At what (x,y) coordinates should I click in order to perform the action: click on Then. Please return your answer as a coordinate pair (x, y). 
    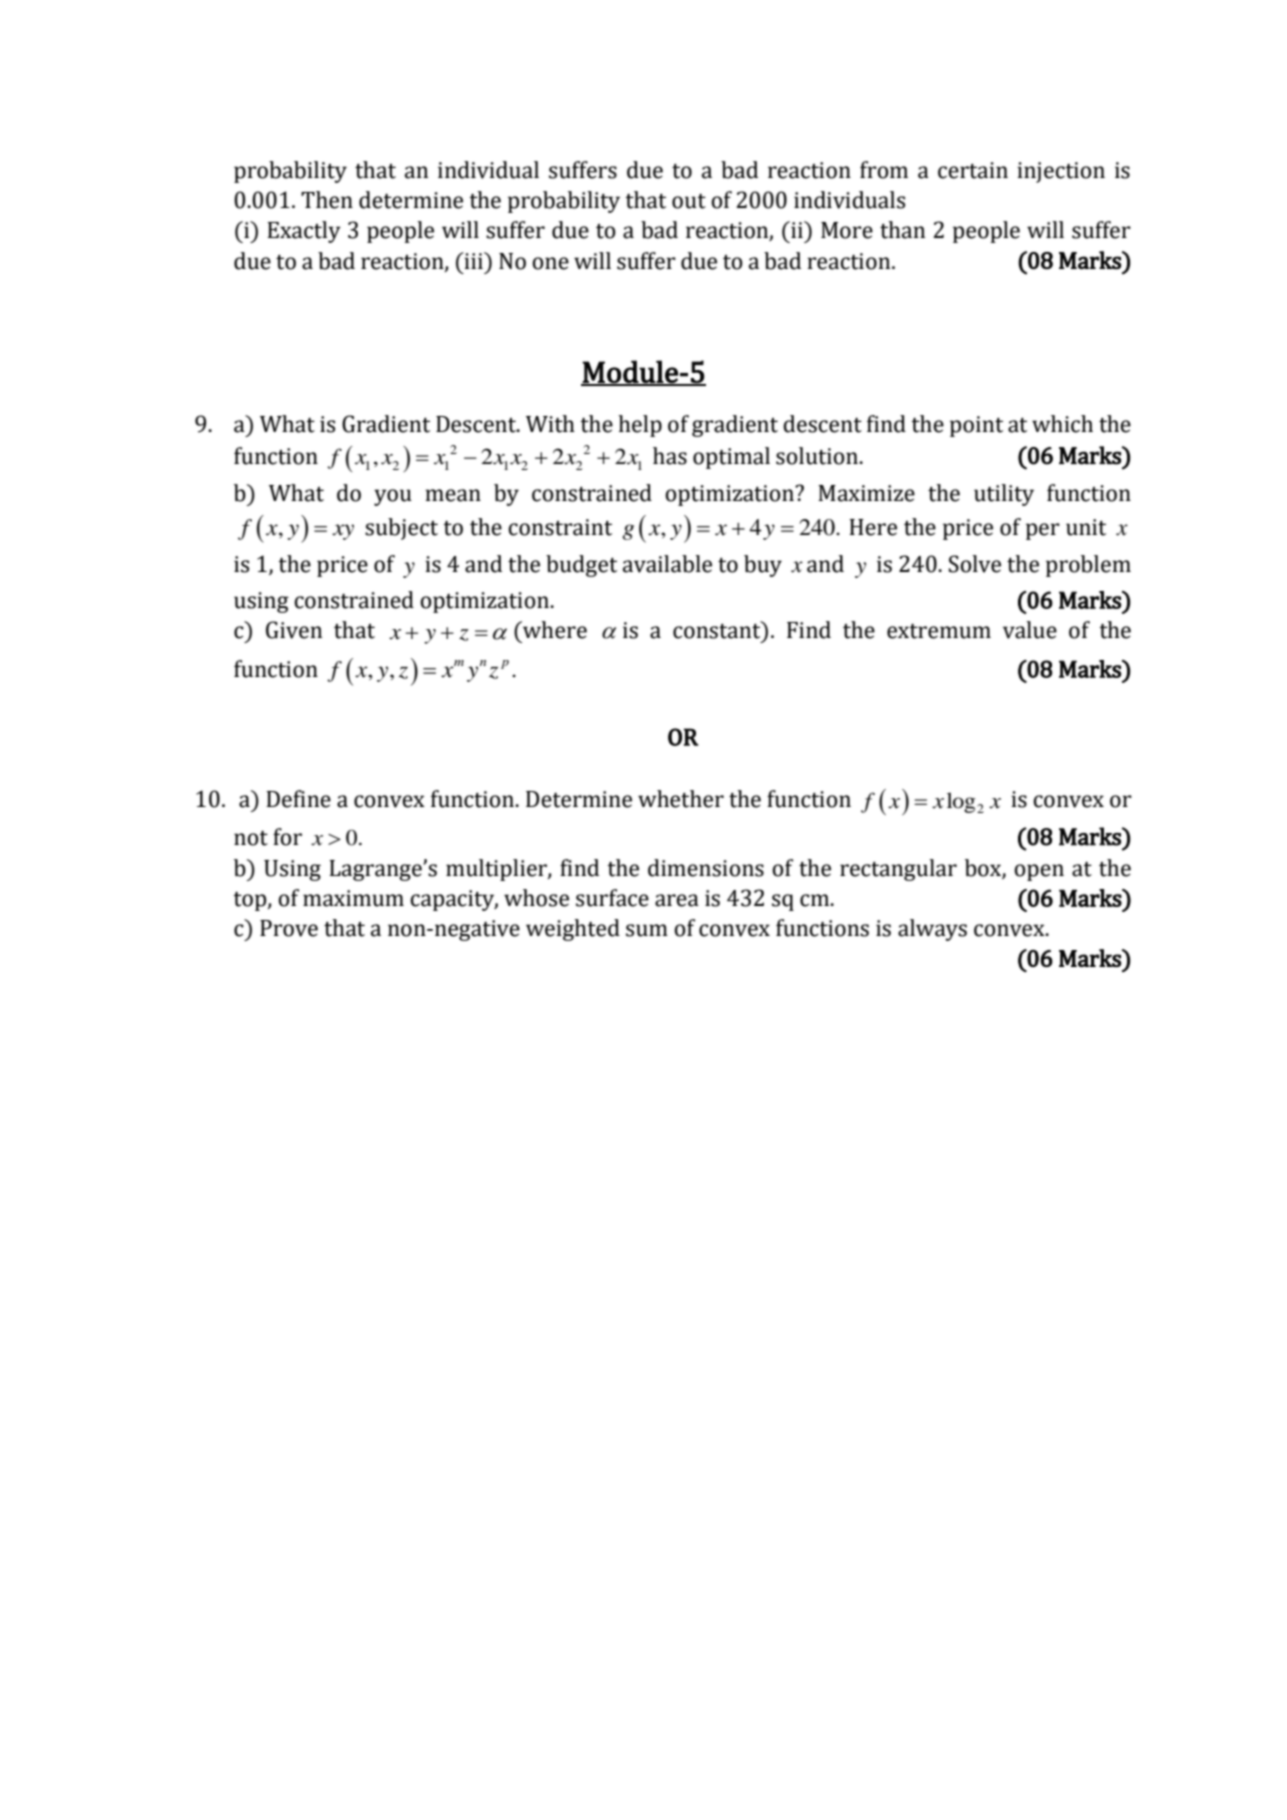
    Looking at the image, I should click on (327, 200).
